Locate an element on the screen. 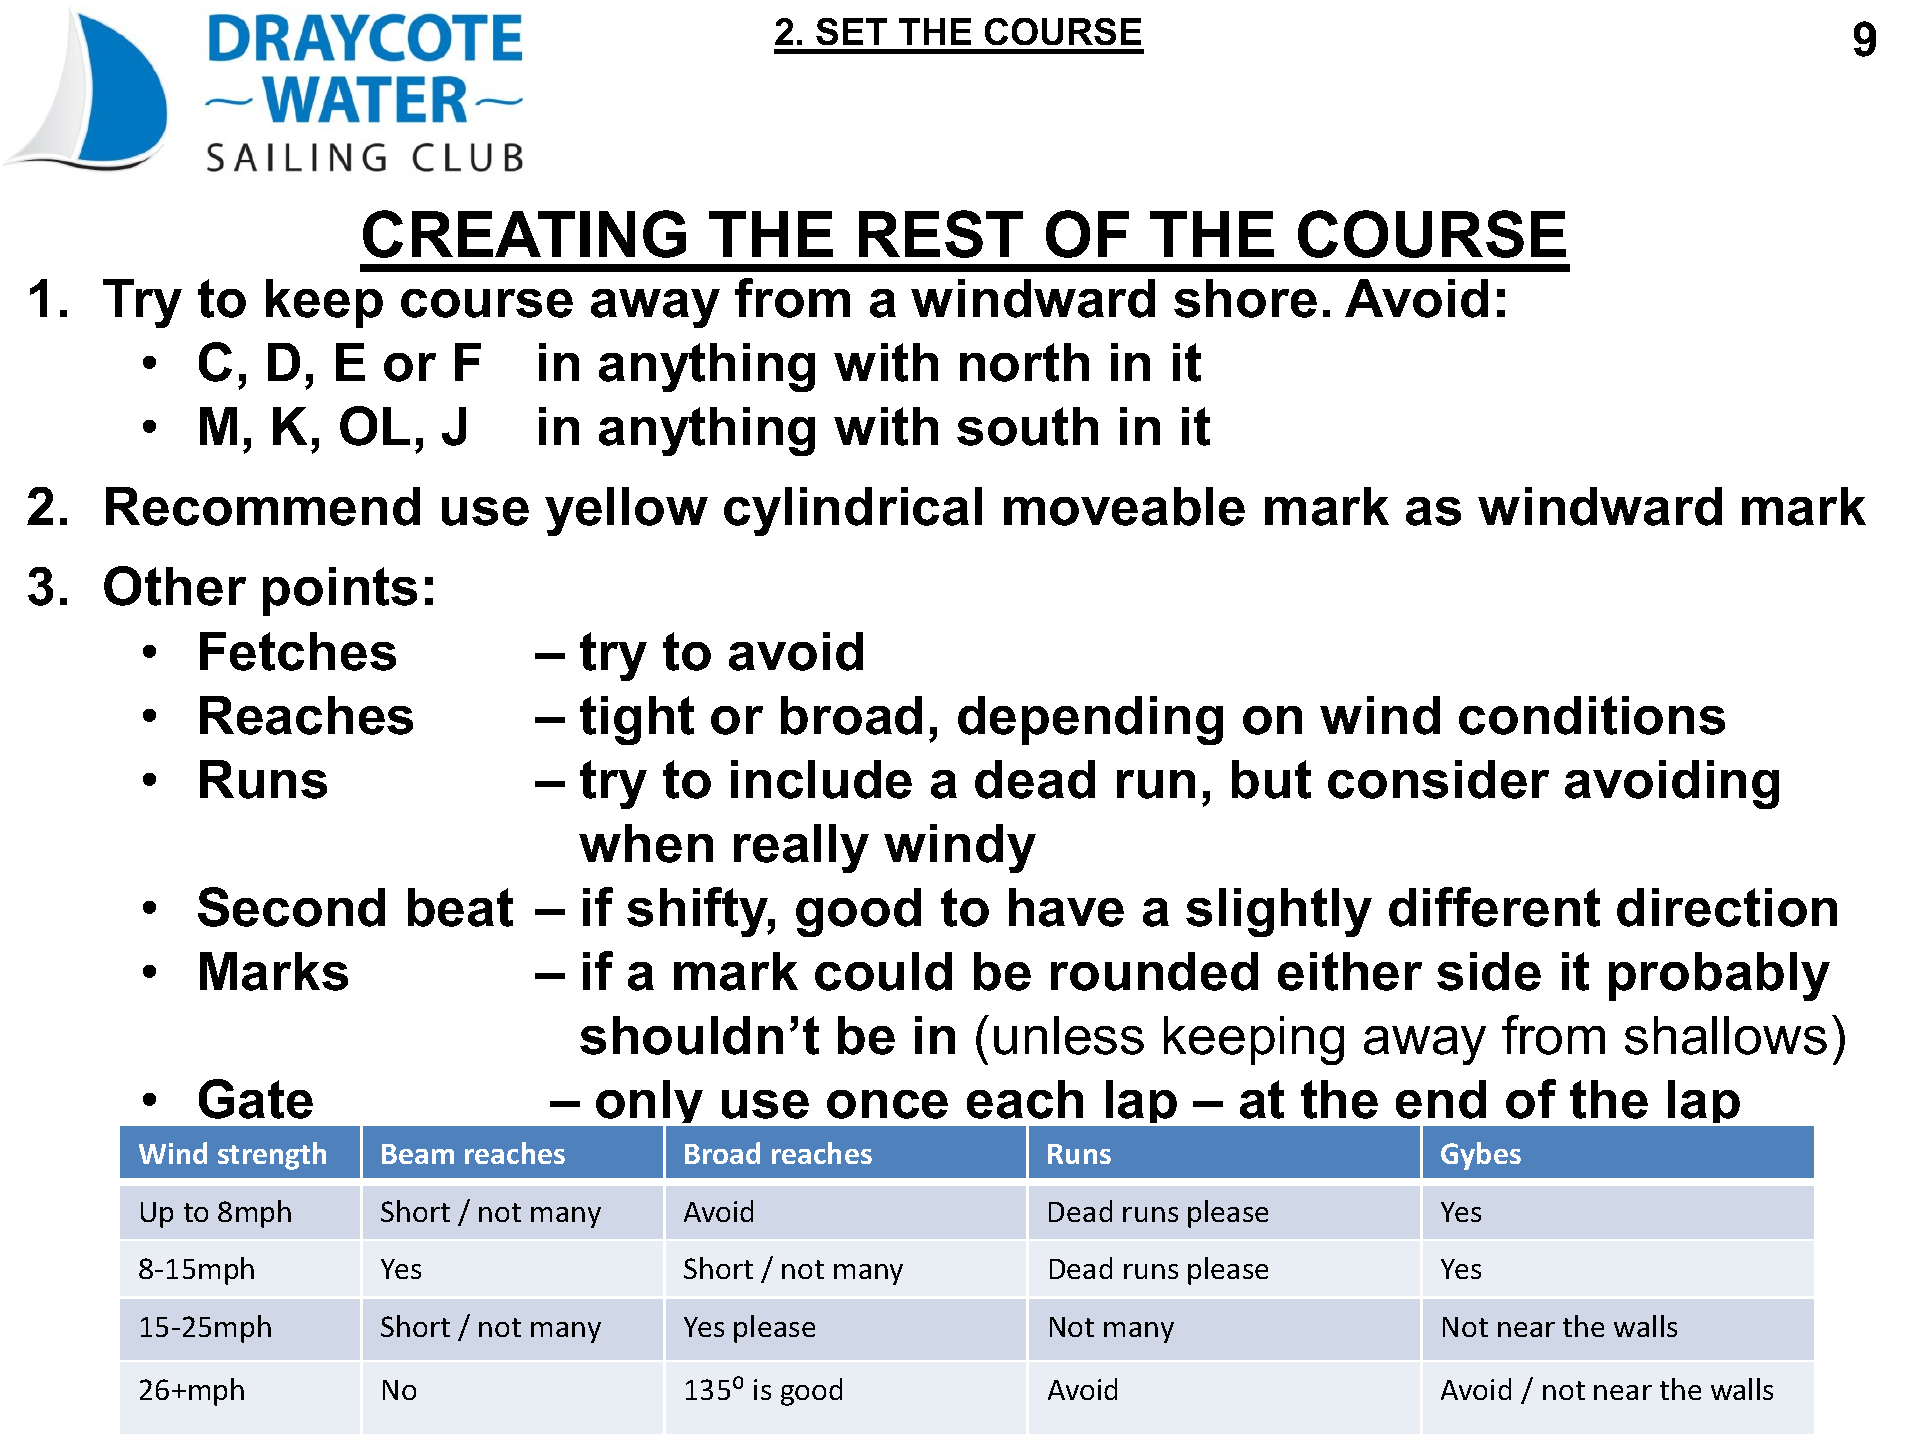  Recommend is located at coordinates (263, 506).
